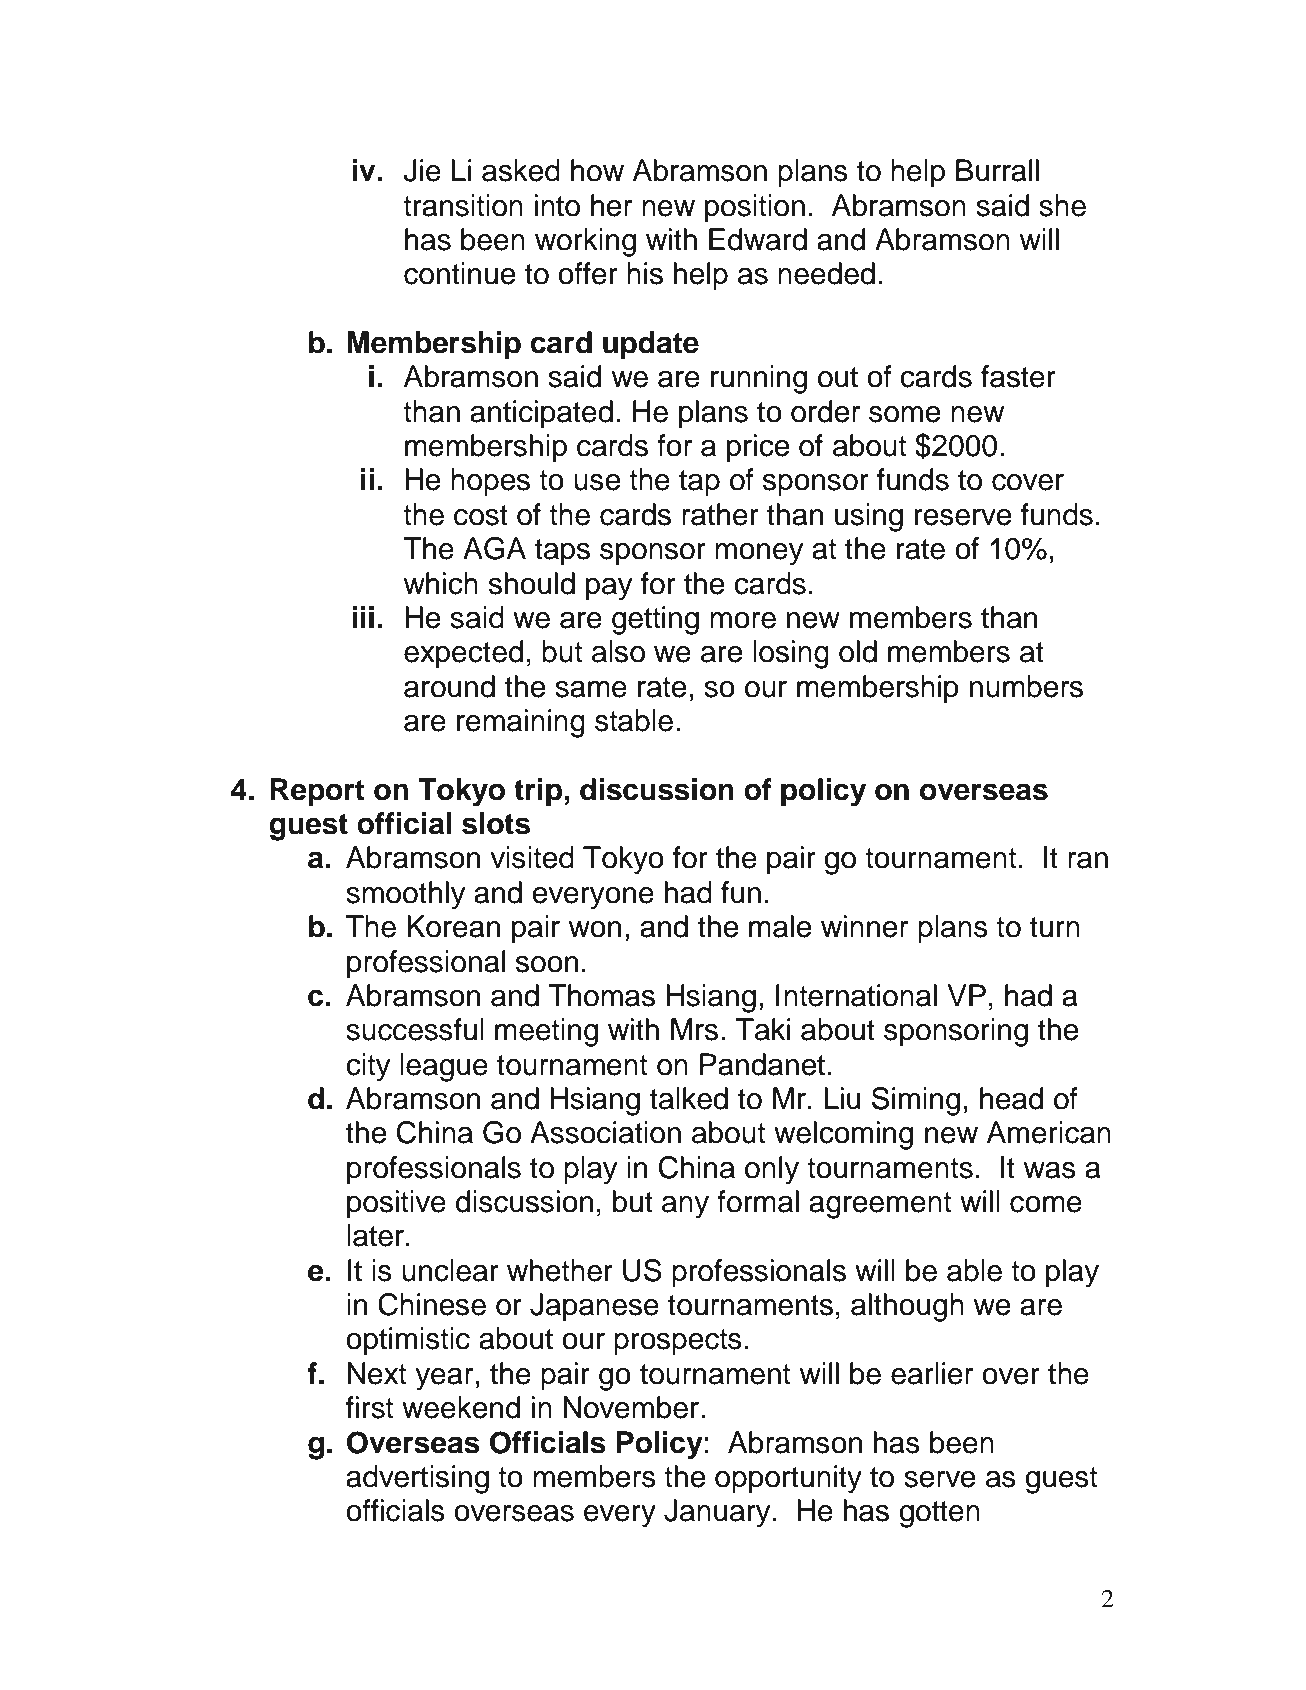 This image has height=1690, width=1306. I want to click on Mrs, so click(694, 1029).
